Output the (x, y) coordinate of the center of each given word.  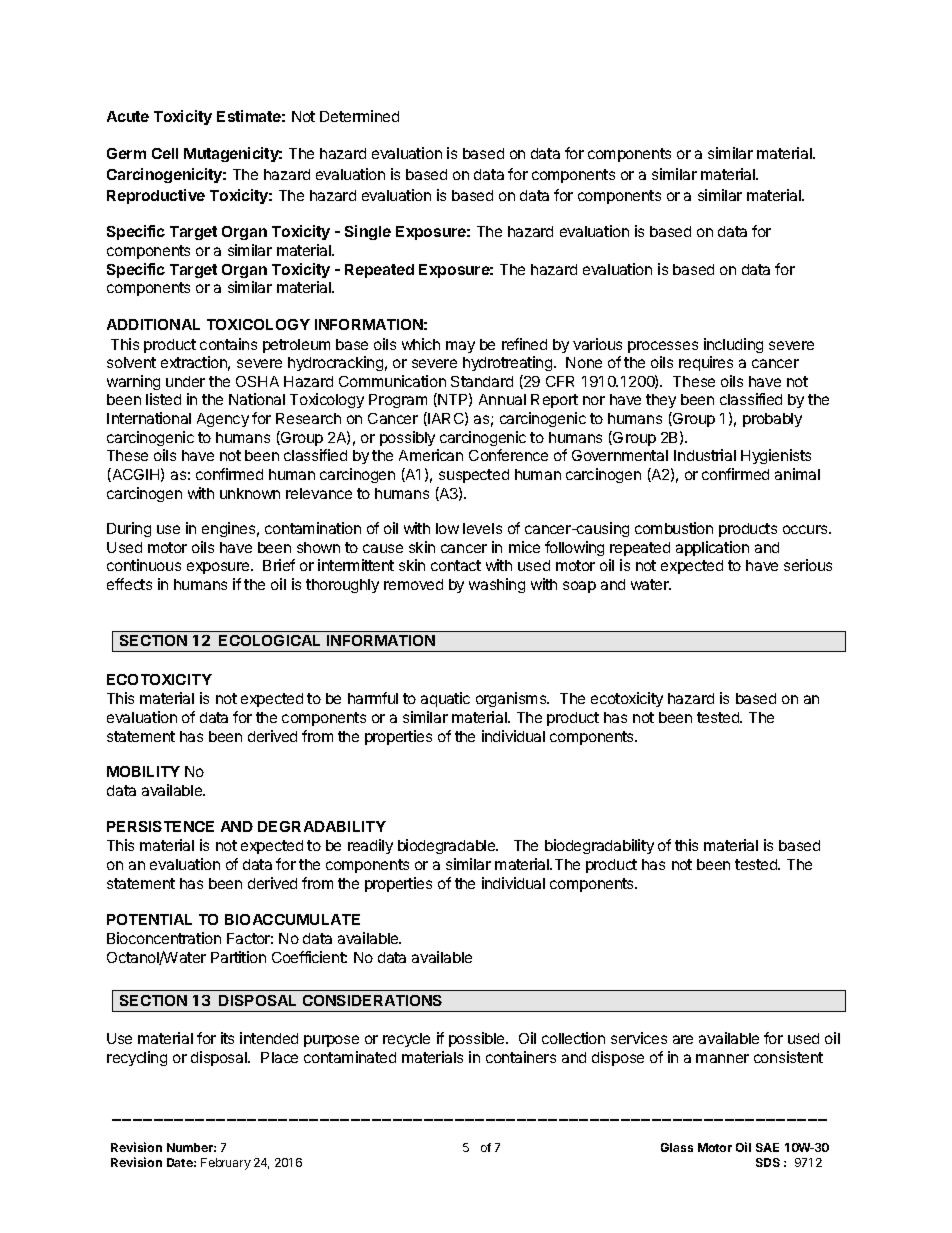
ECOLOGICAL (269, 640)
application (712, 548)
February (226, 1164)
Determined (359, 116)
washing (497, 585)
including (733, 345)
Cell (165, 153)
